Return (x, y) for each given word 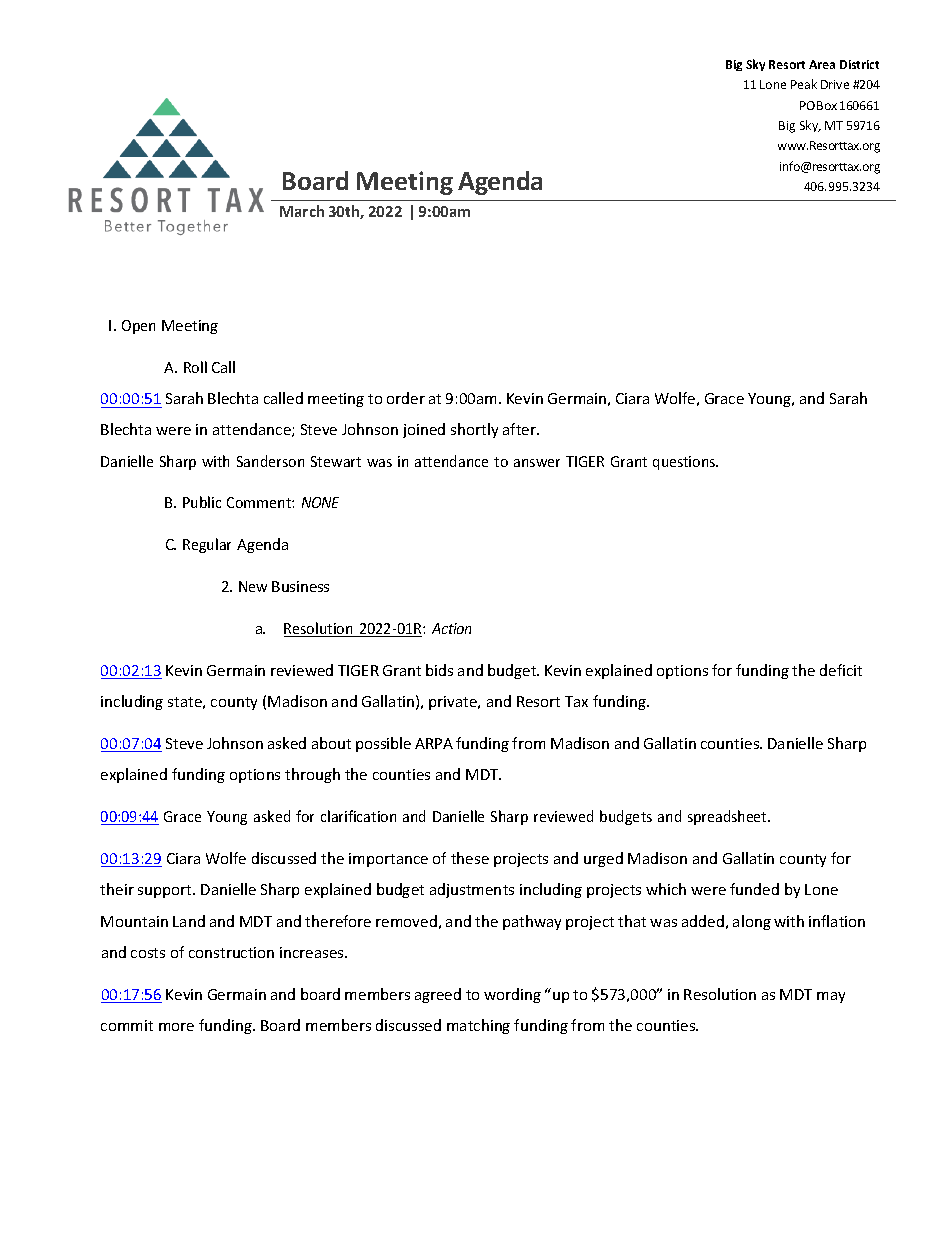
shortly (474, 430)
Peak (804, 84)
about (331, 743)
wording (512, 995)
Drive (835, 84)
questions (685, 463)
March (302, 211)
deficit (841, 670)
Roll (195, 367)
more (176, 1027)
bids (439, 670)
